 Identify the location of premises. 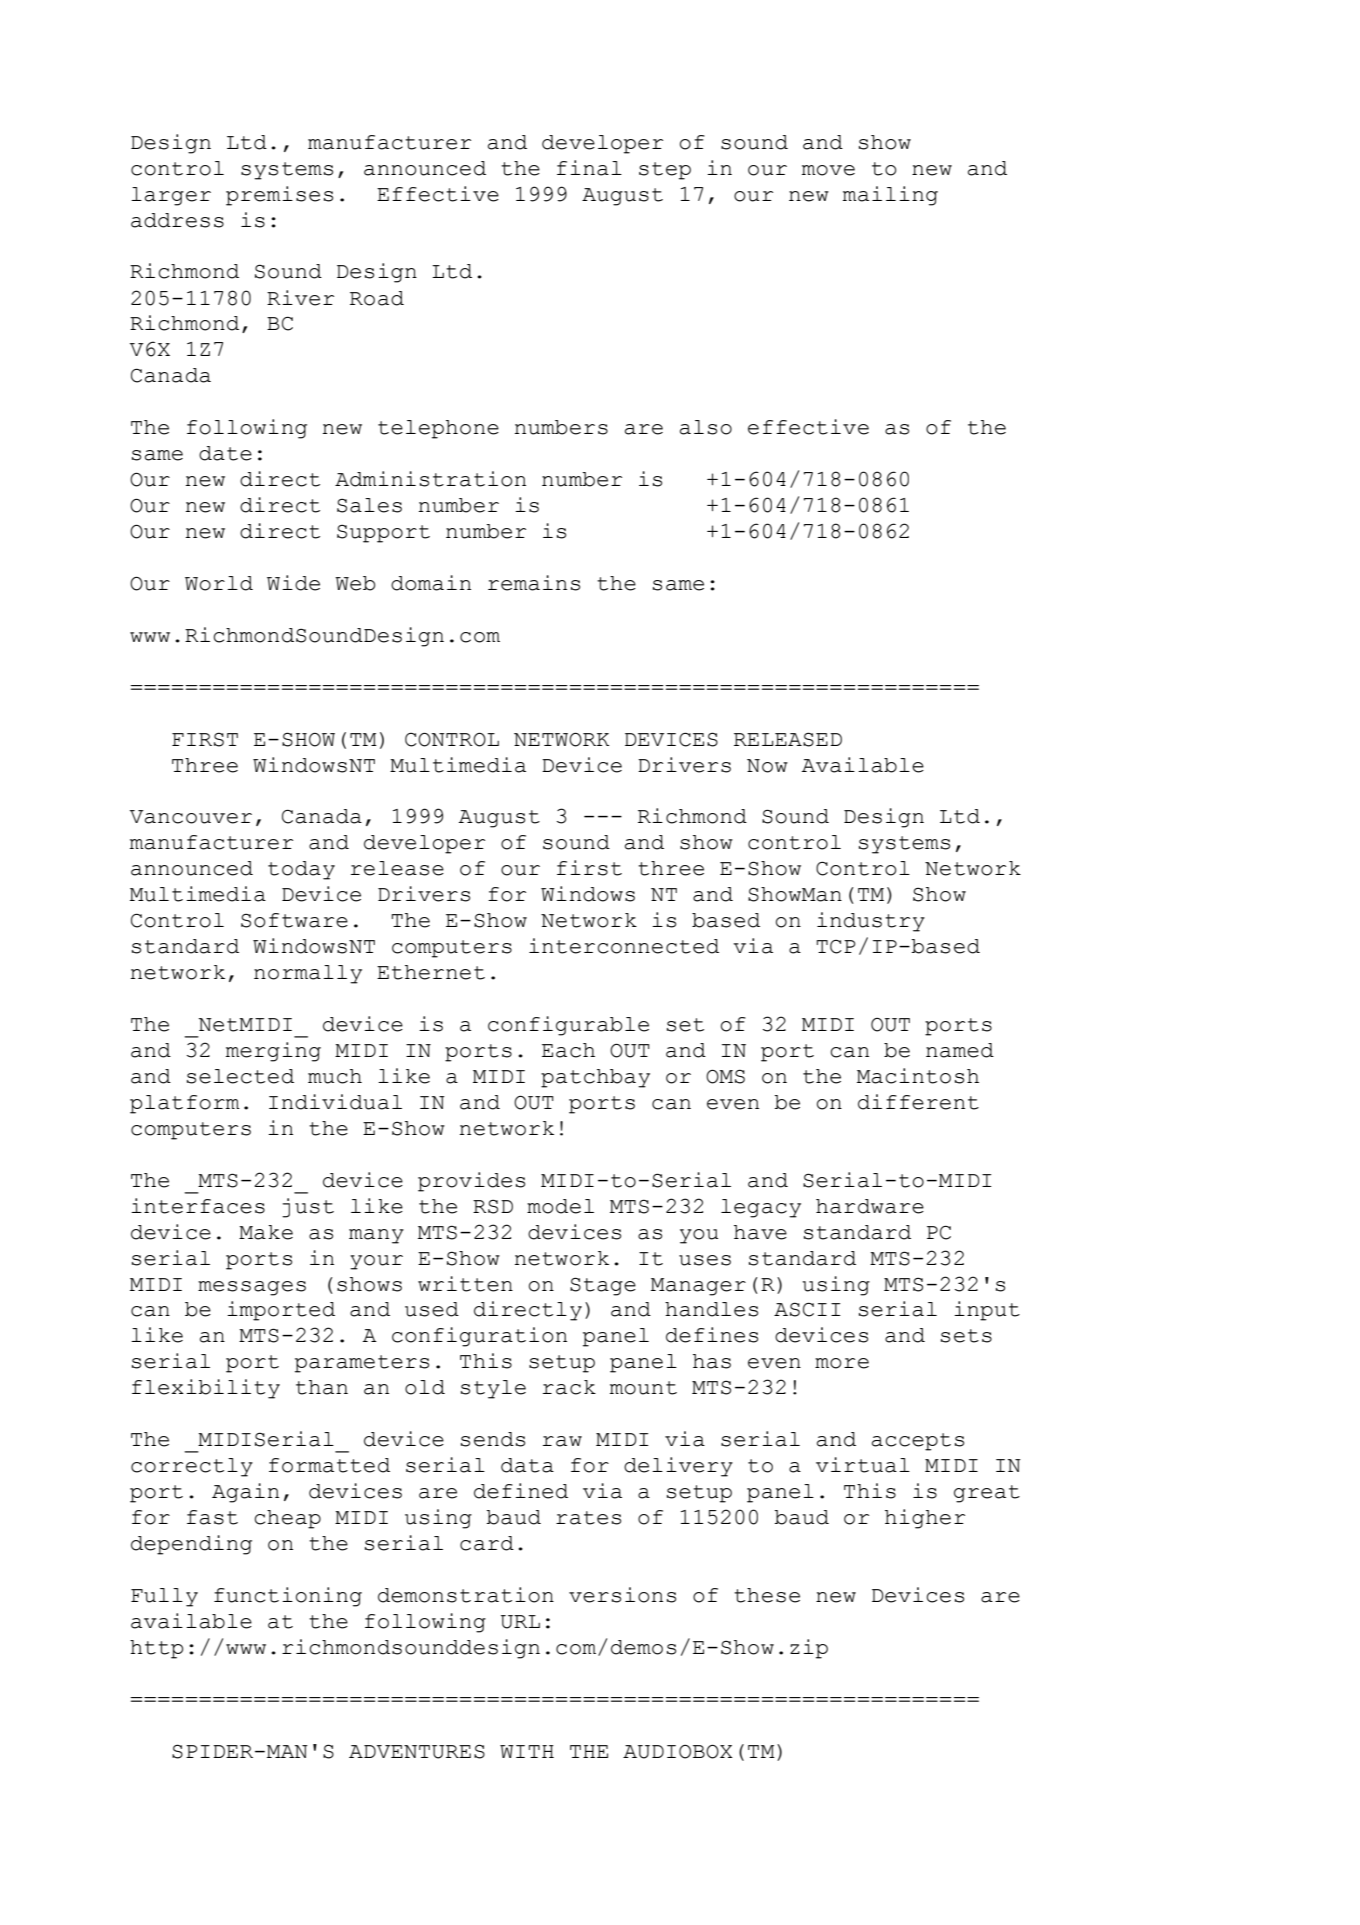
(279, 196).
